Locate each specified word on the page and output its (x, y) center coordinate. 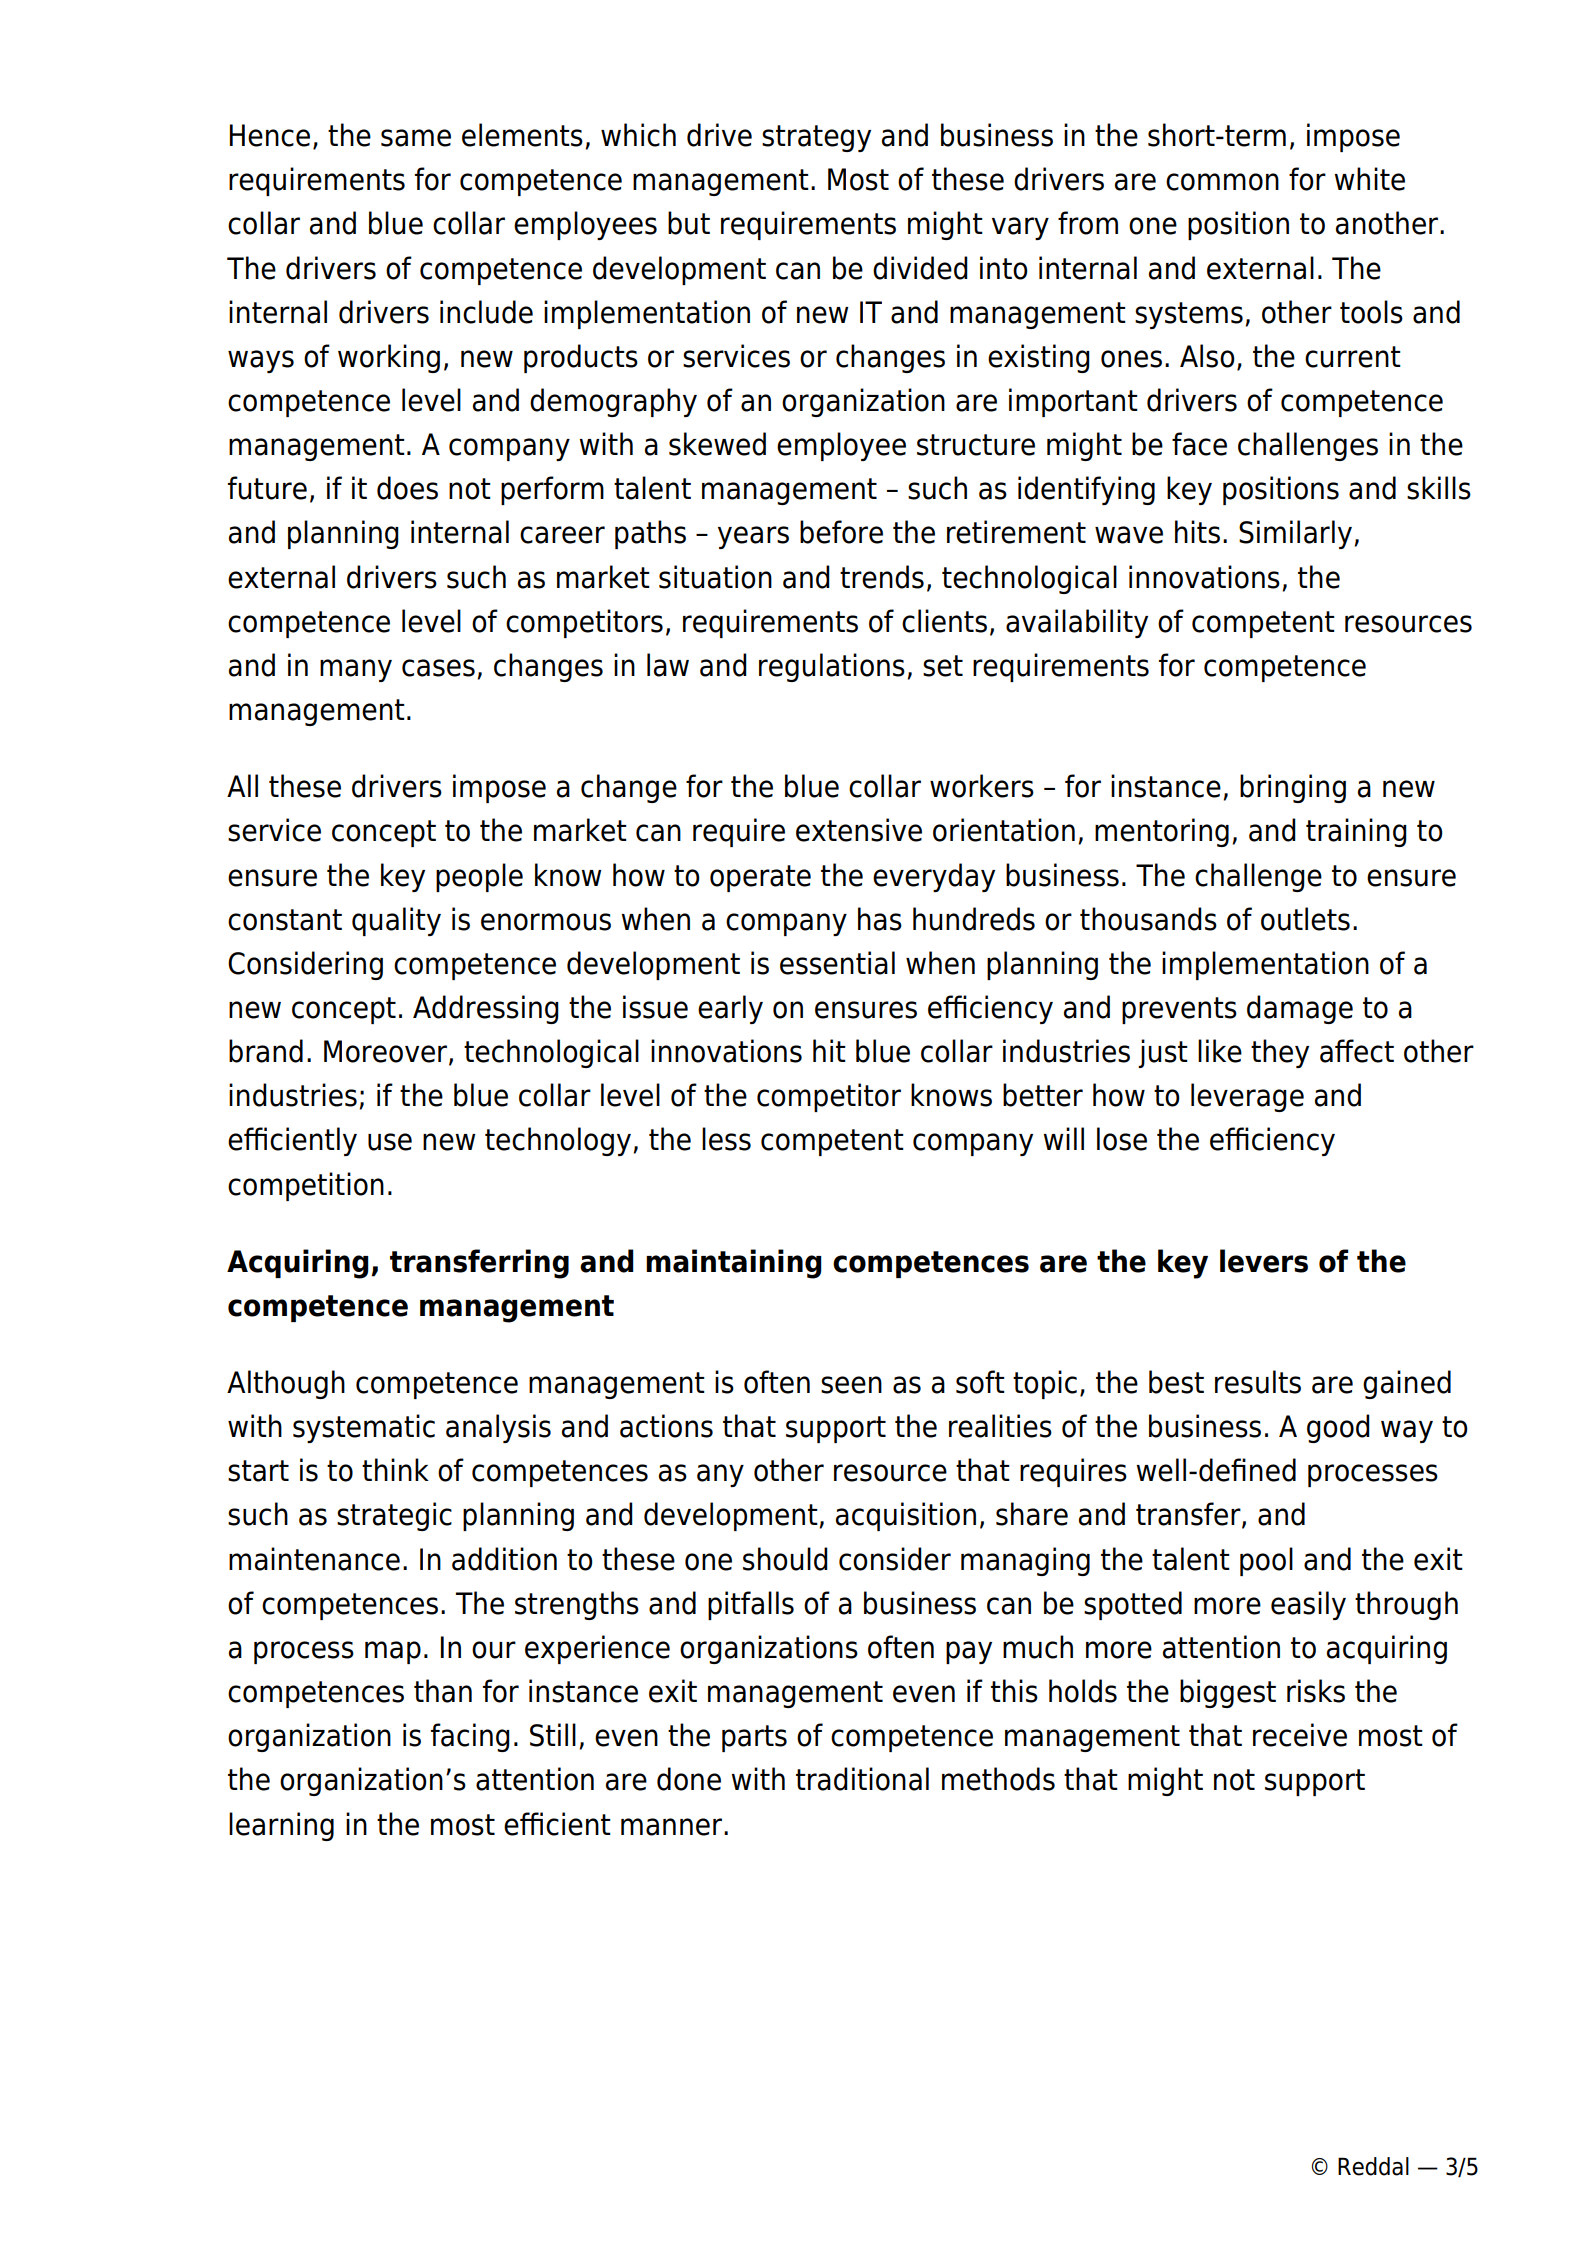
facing (470, 1737)
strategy (816, 138)
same (416, 138)
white (1369, 179)
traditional (862, 1779)
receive (1300, 1735)
